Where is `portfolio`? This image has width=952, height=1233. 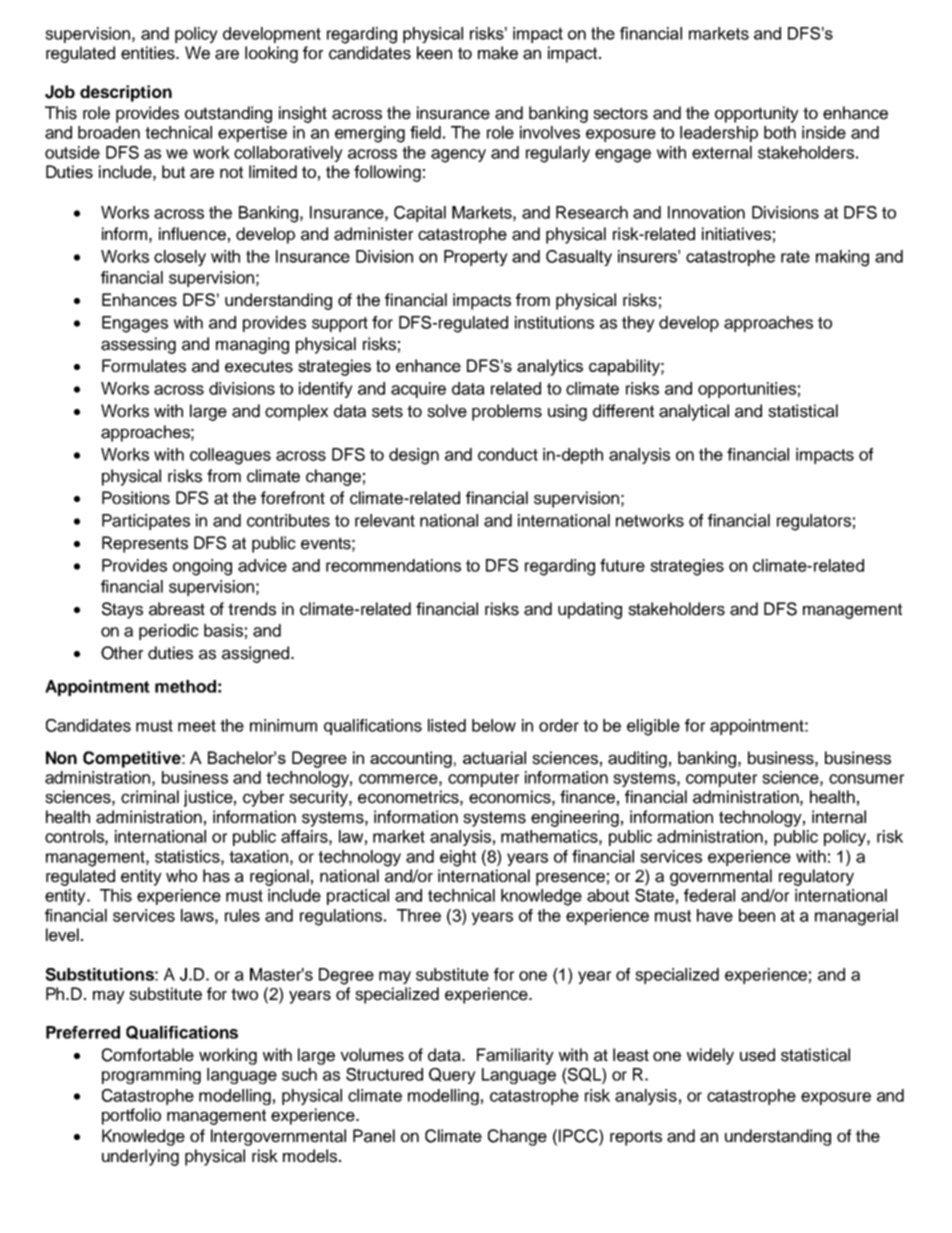
portfolio is located at coordinates (131, 1116).
